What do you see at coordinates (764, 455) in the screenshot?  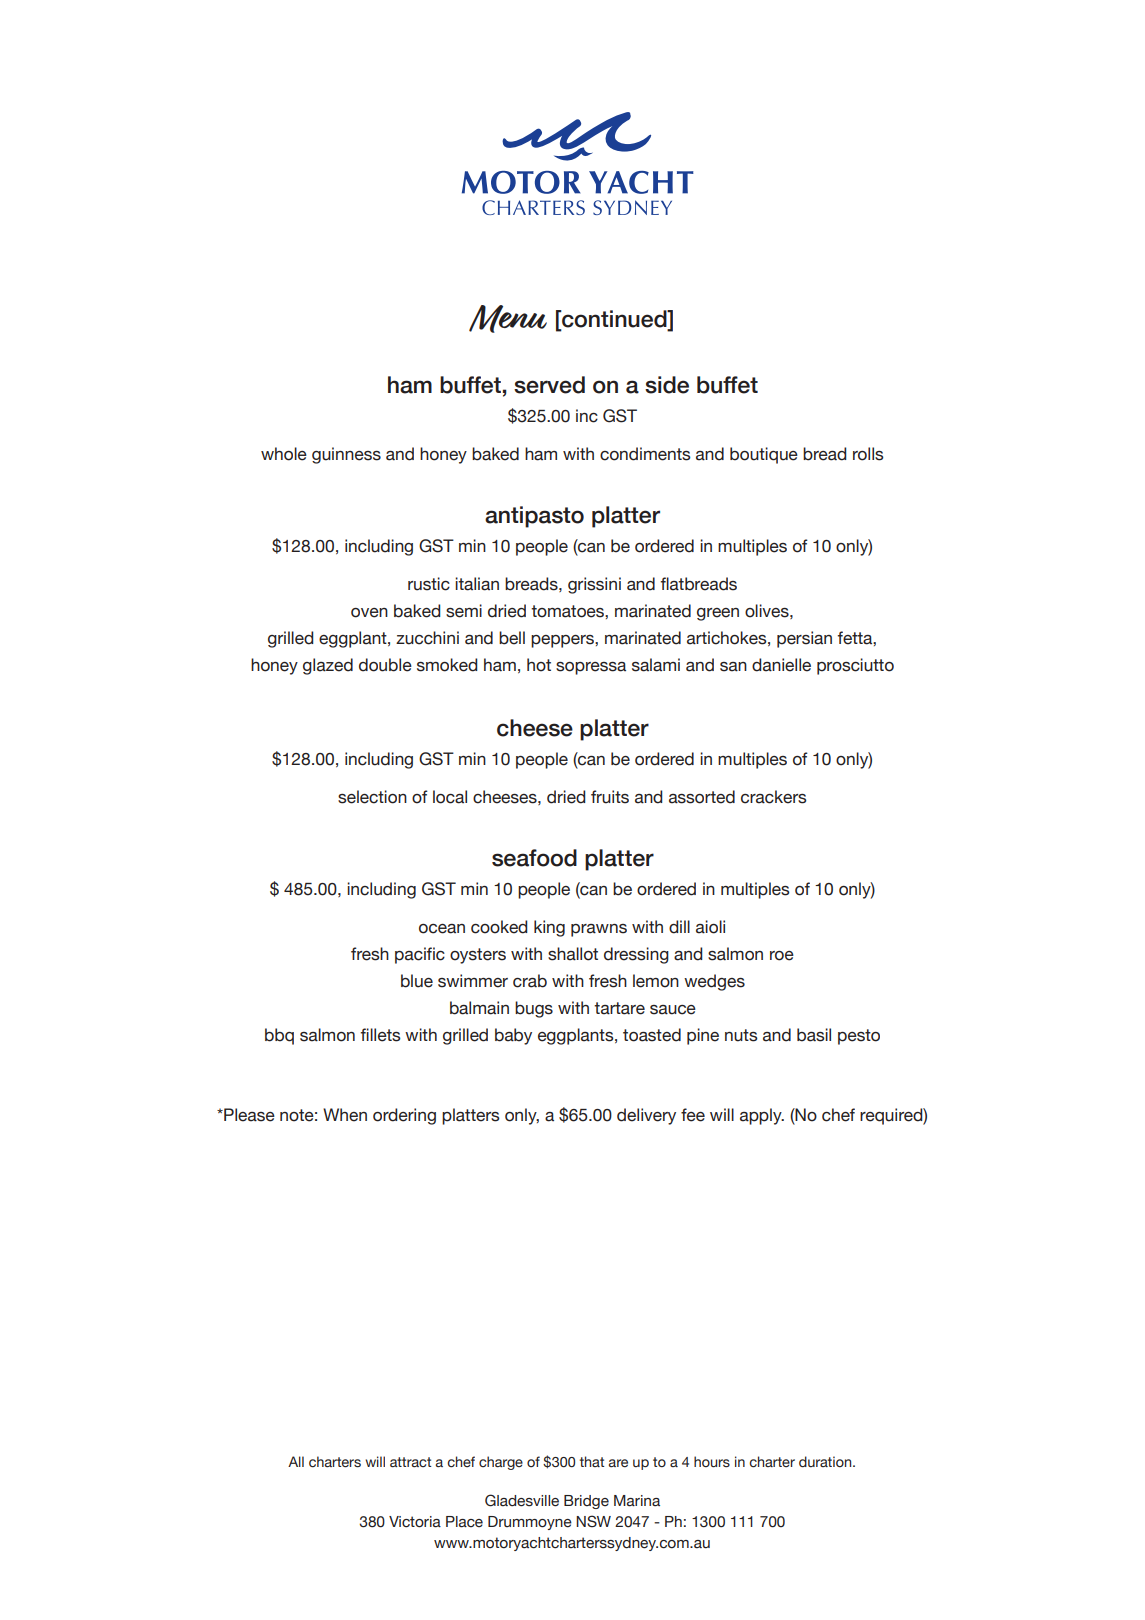 I see `boutique` at bounding box center [764, 455].
